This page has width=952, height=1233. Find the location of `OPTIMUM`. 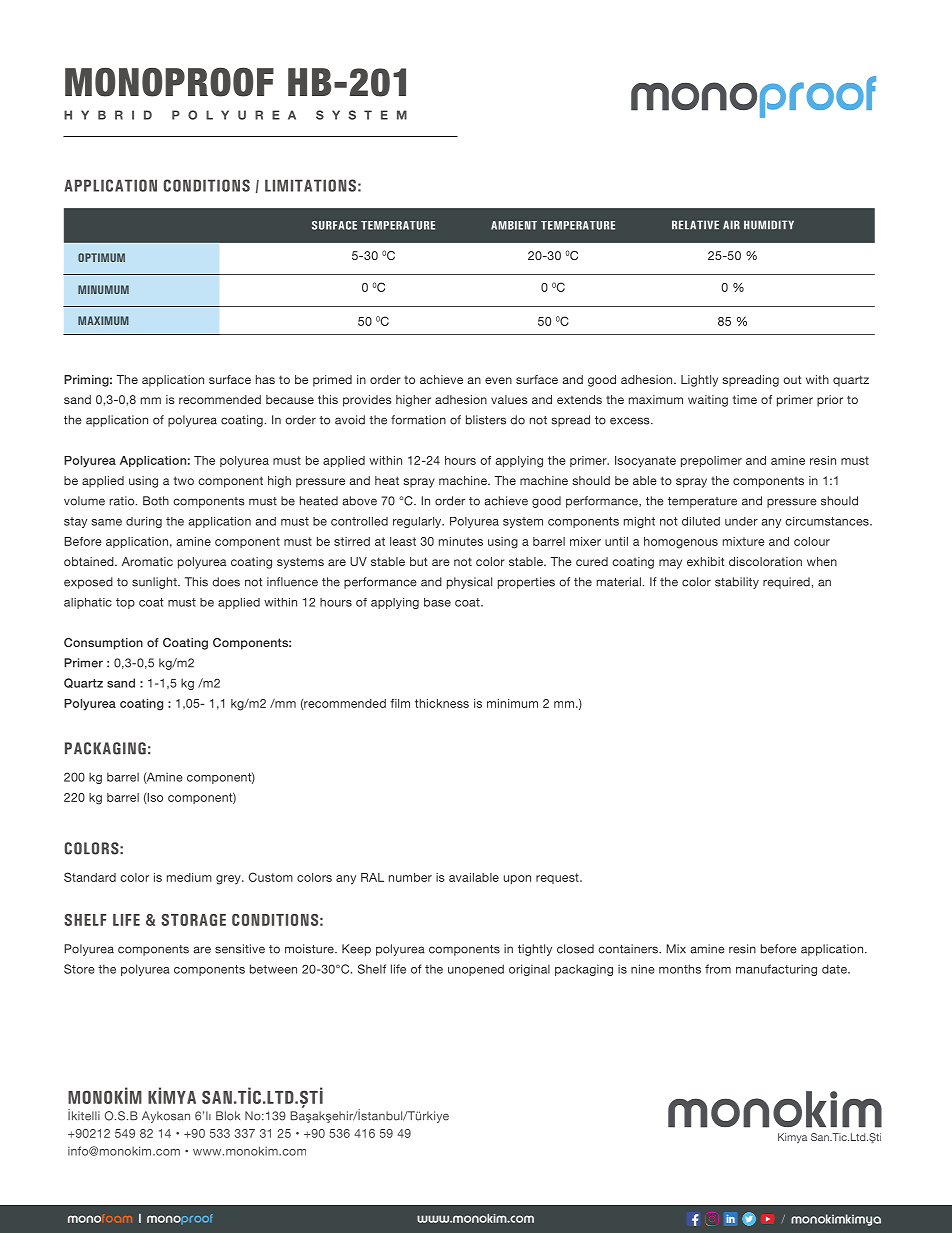

OPTIMUM is located at coordinates (101, 257).
